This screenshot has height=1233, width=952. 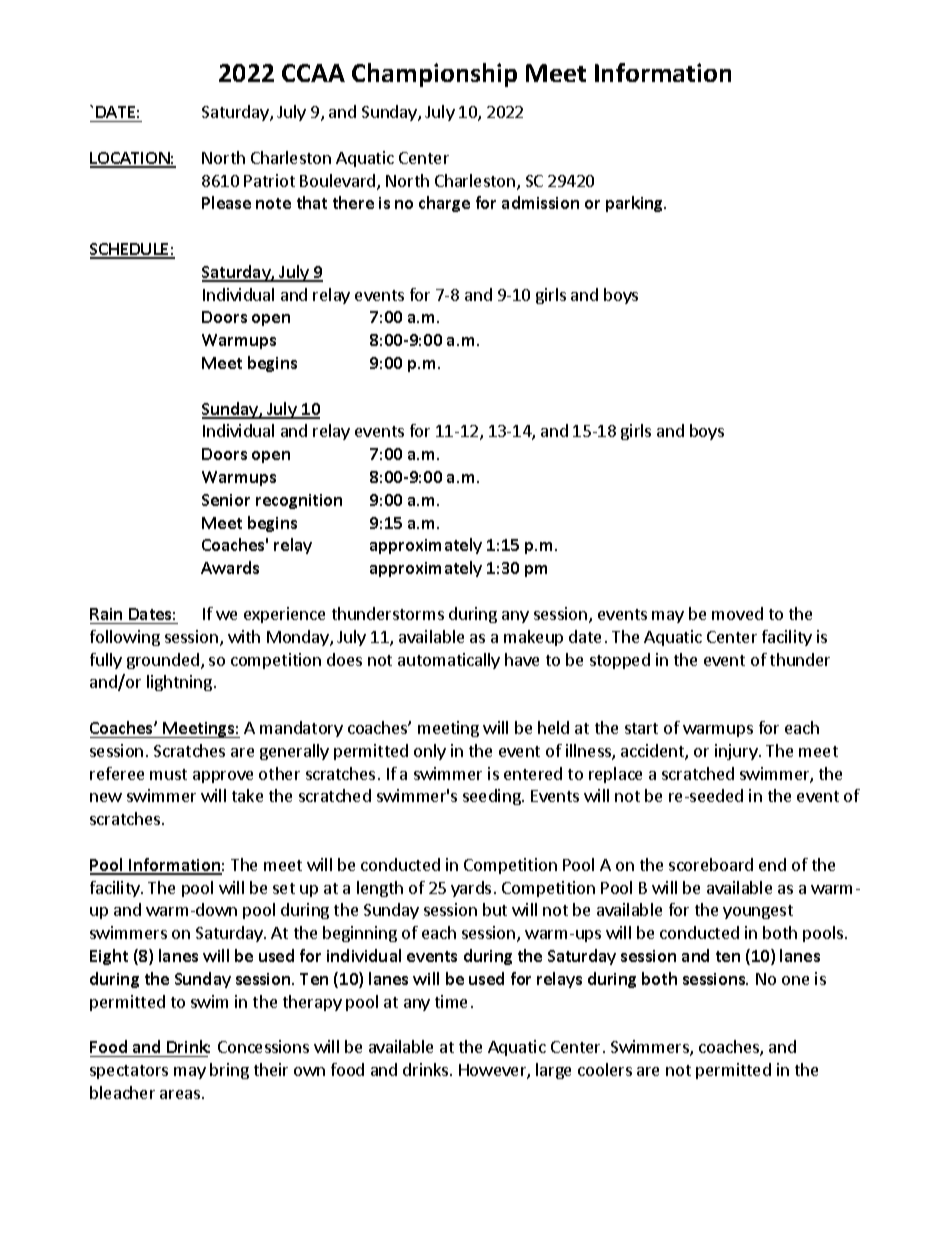 What do you see at coordinates (737, 613) in the screenshot?
I see `moved` at bounding box center [737, 613].
